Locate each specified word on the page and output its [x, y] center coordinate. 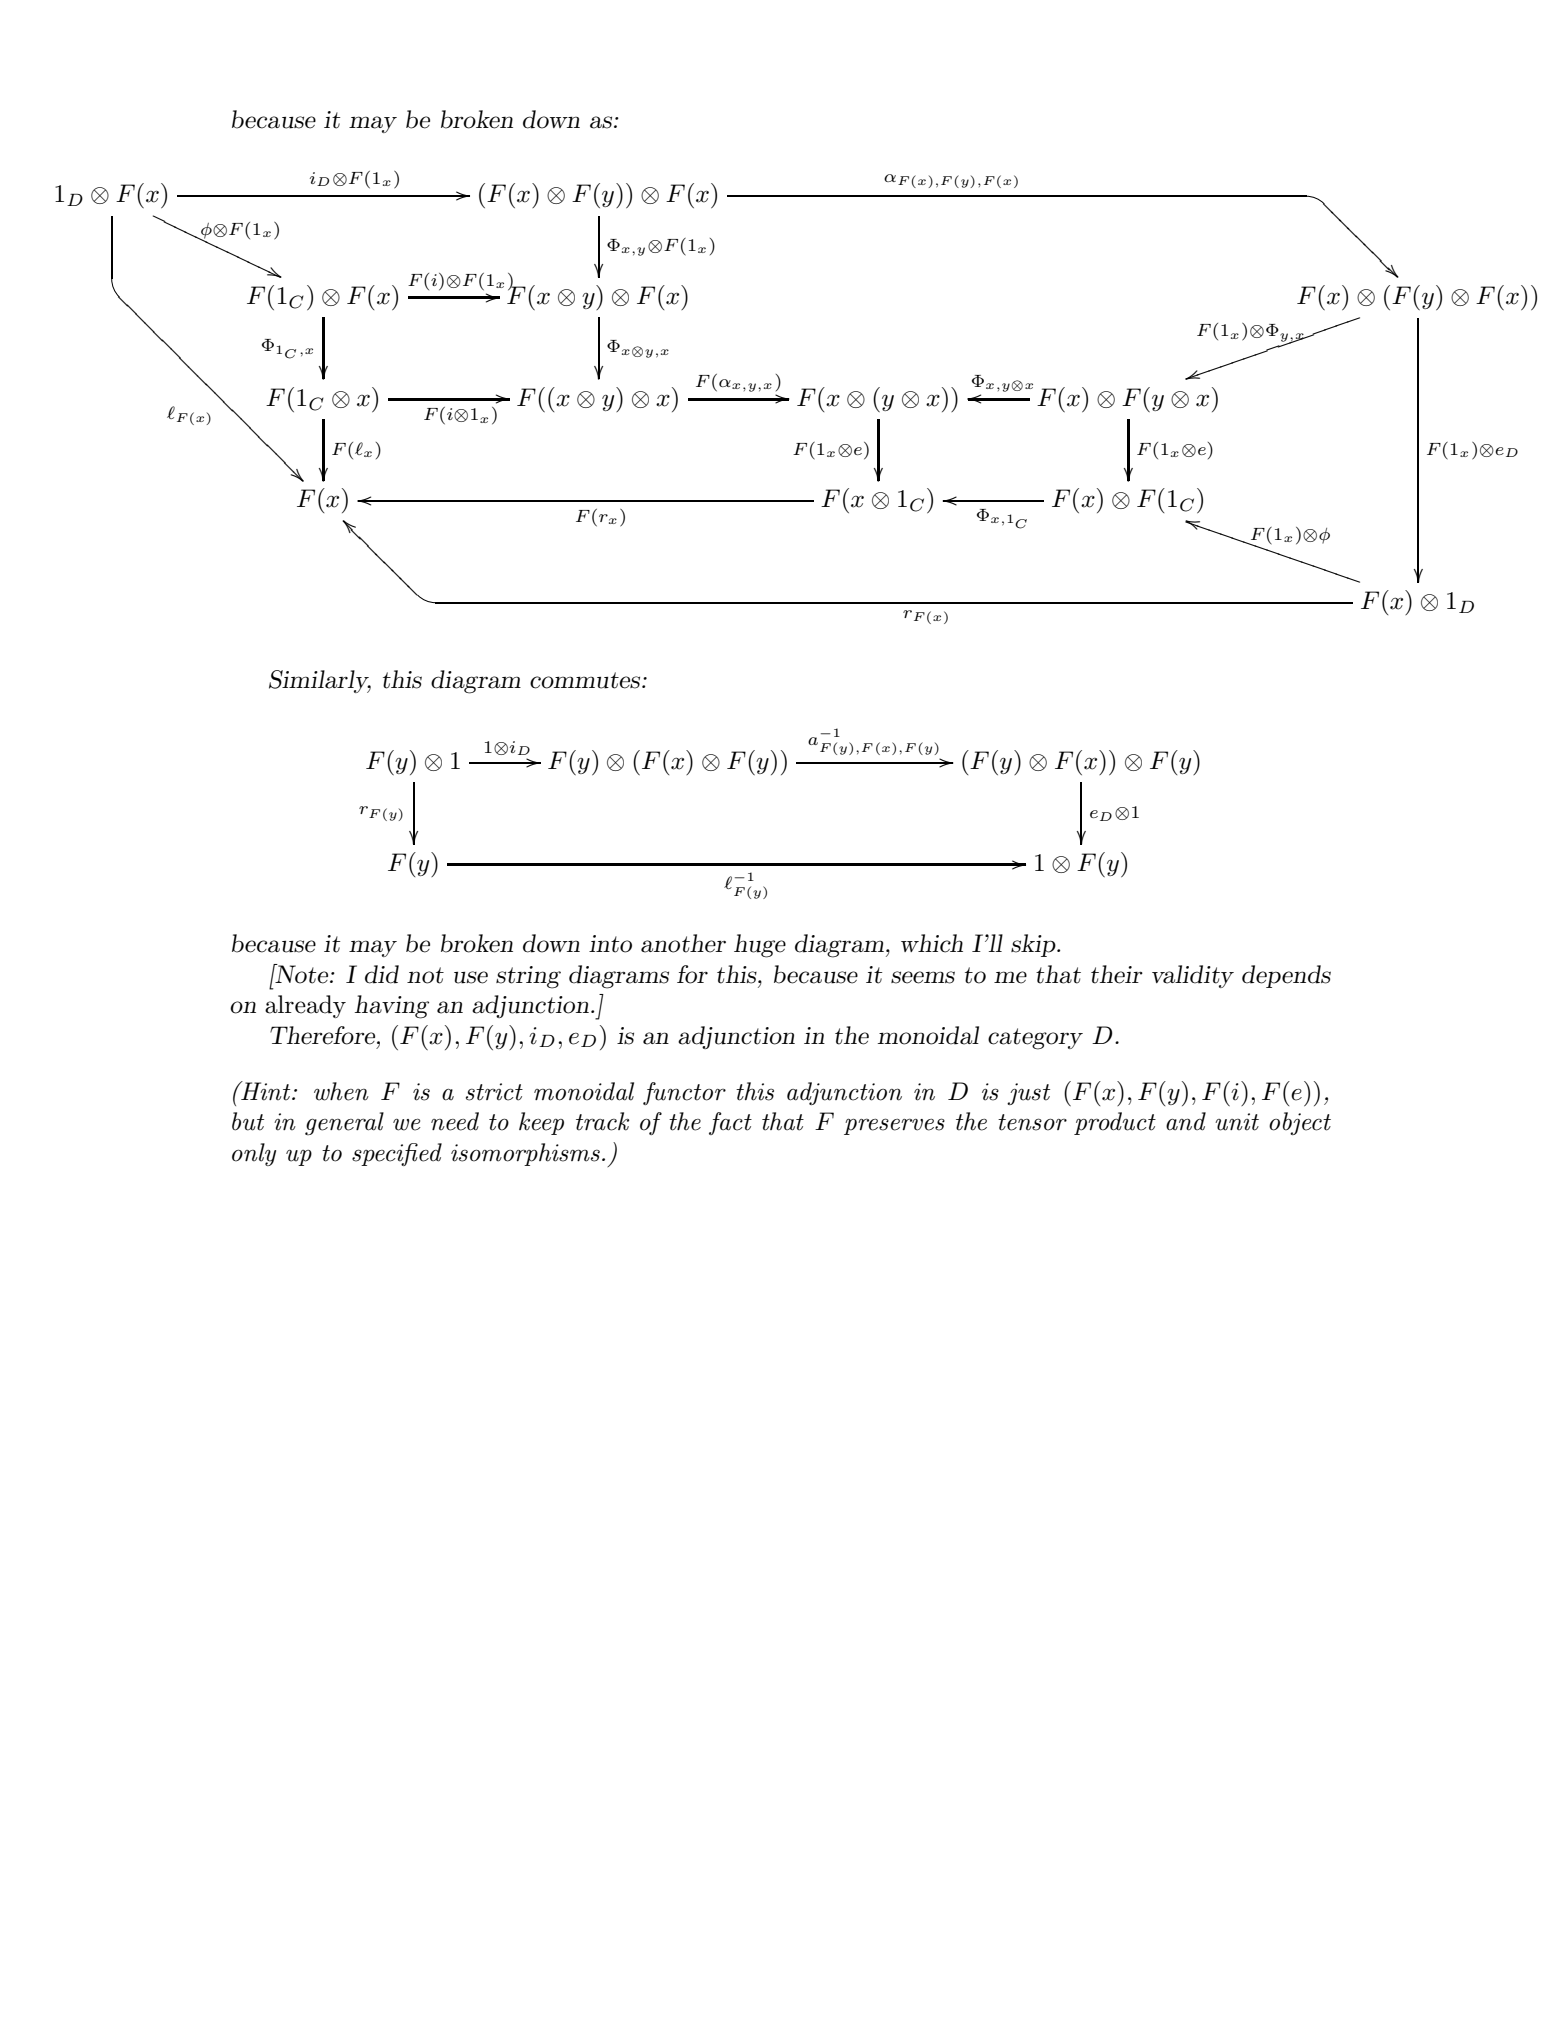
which [932, 943]
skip [1034, 945]
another [683, 943]
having [392, 1007]
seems [923, 977]
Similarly [320, 681]
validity [1193, 976]
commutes [586, 680]
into [610, 944]
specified [397, 1154]
